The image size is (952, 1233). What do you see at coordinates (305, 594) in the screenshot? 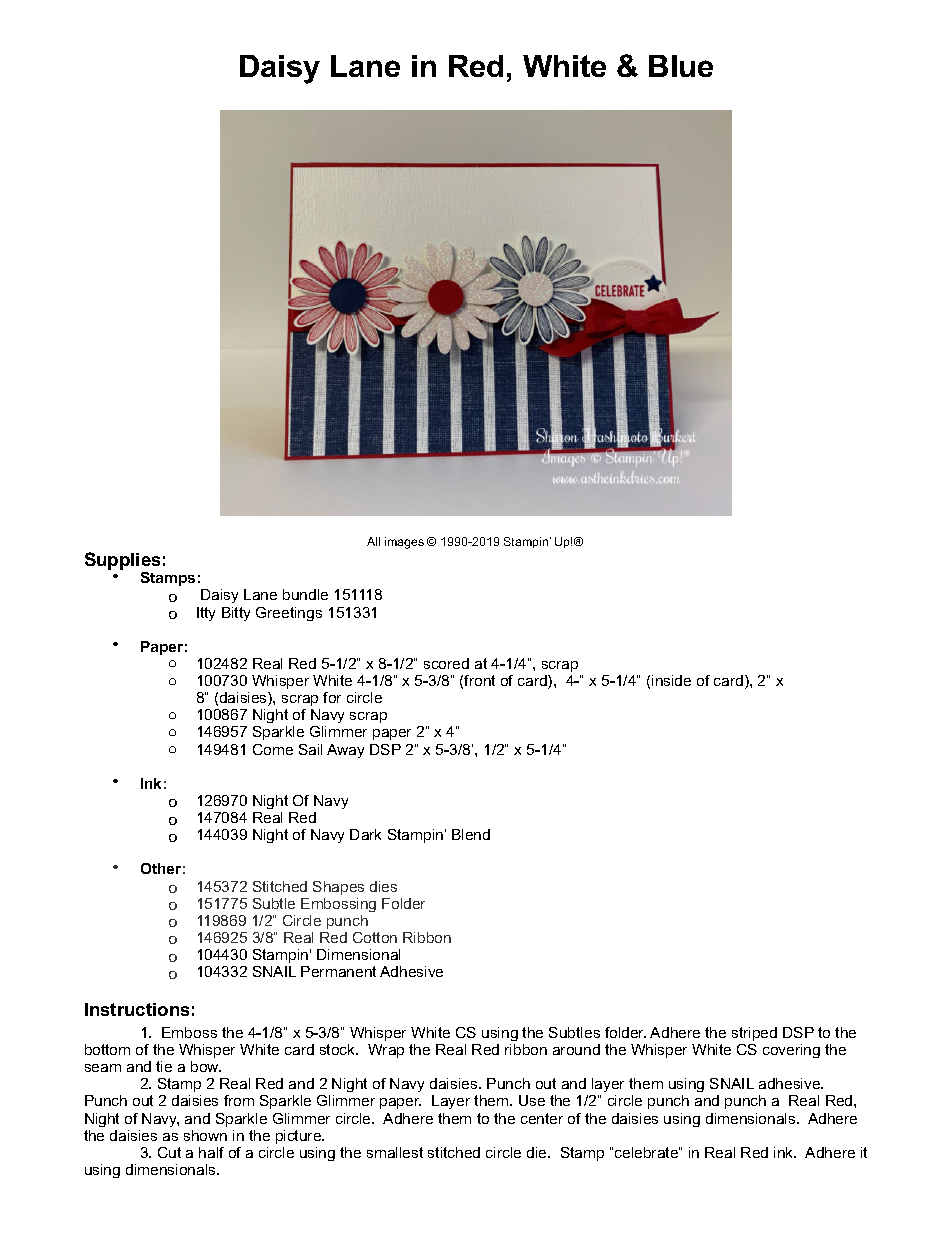
I see `bundle` at bounding box center [305, 594].
